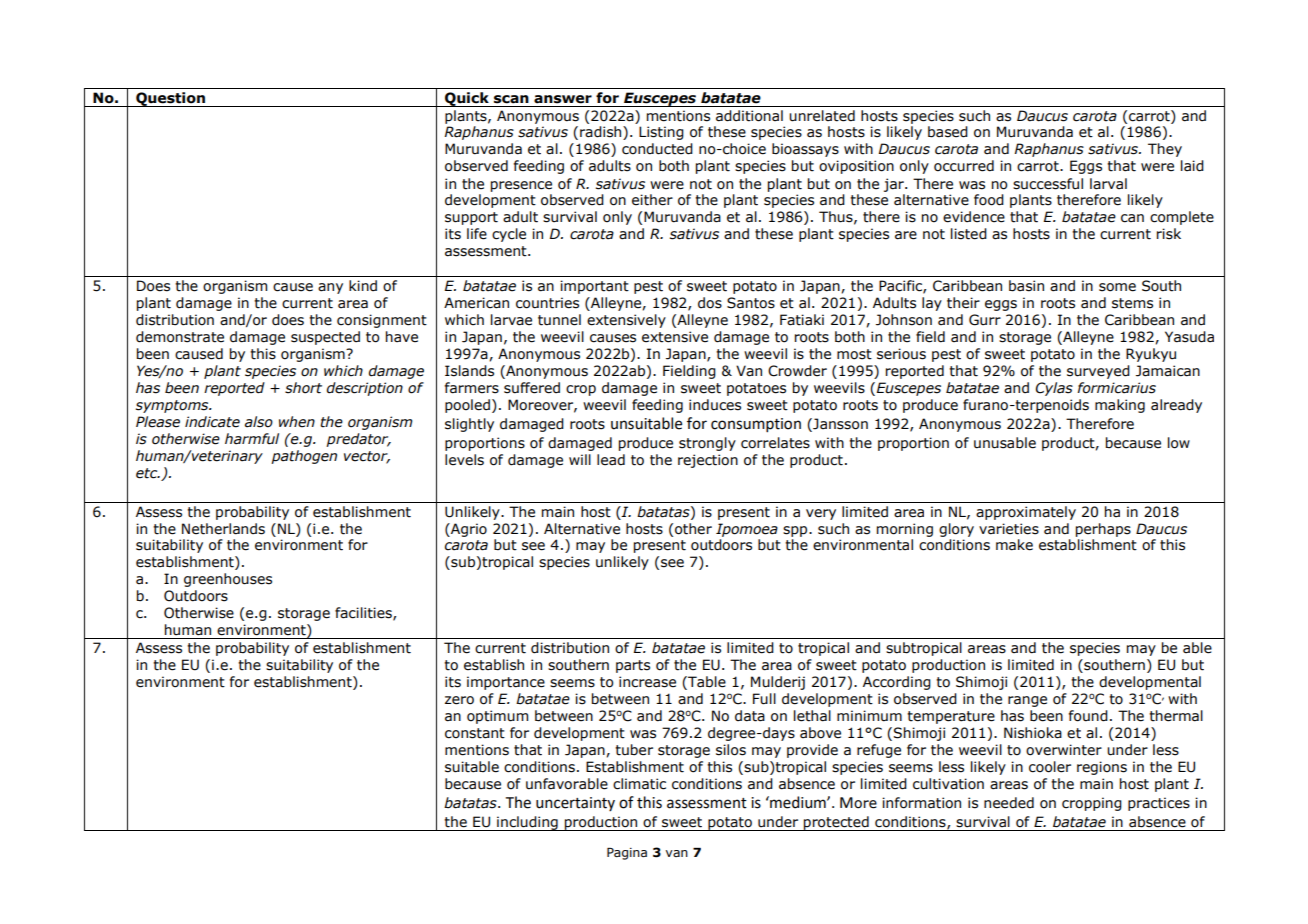 This screenshot has height=924, width=1308. Describe the element at coordinates (459, 700) in the screenshot. I see `zero` at that location.
